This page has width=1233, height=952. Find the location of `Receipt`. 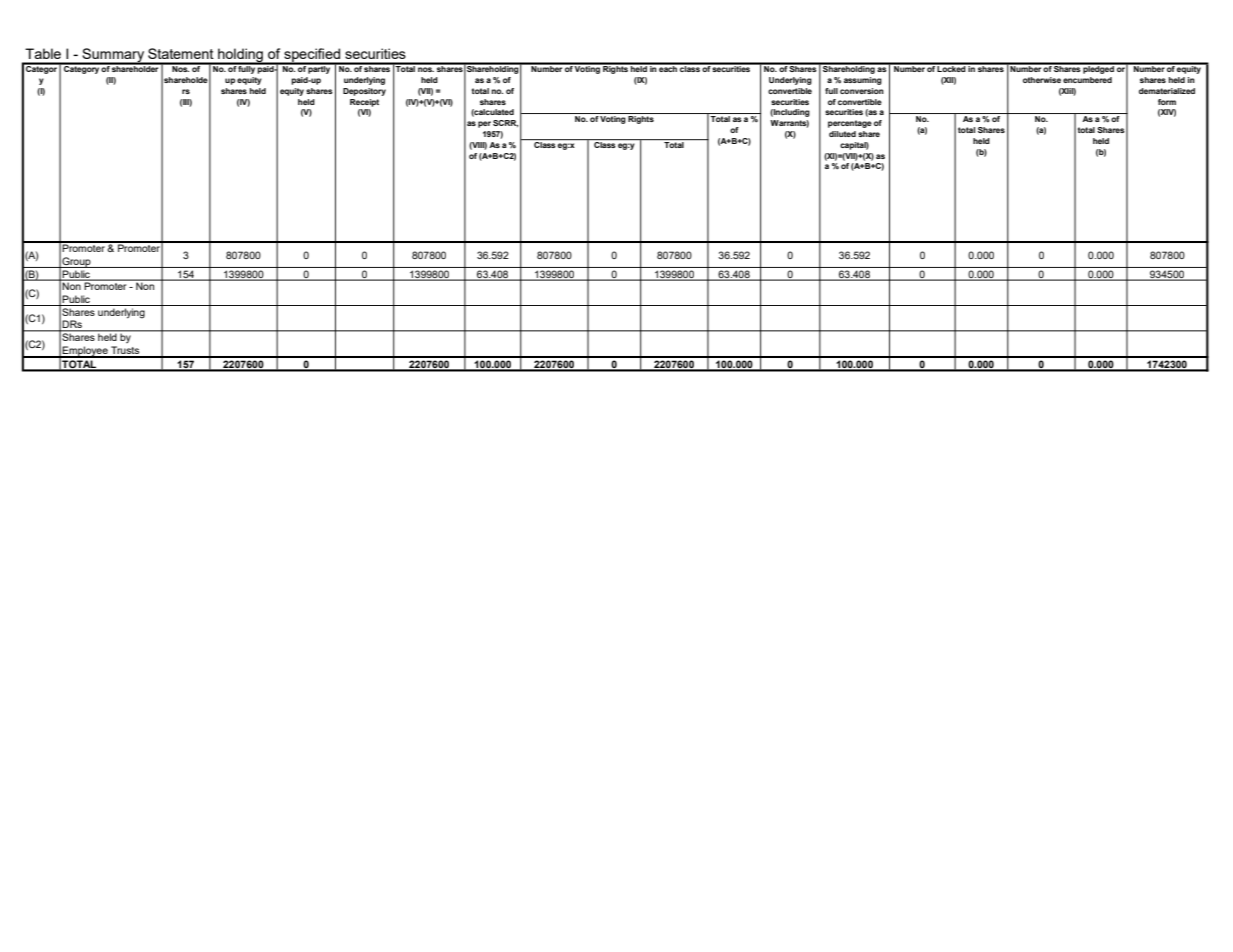

Receipt is located at coordinates (364, 103).
